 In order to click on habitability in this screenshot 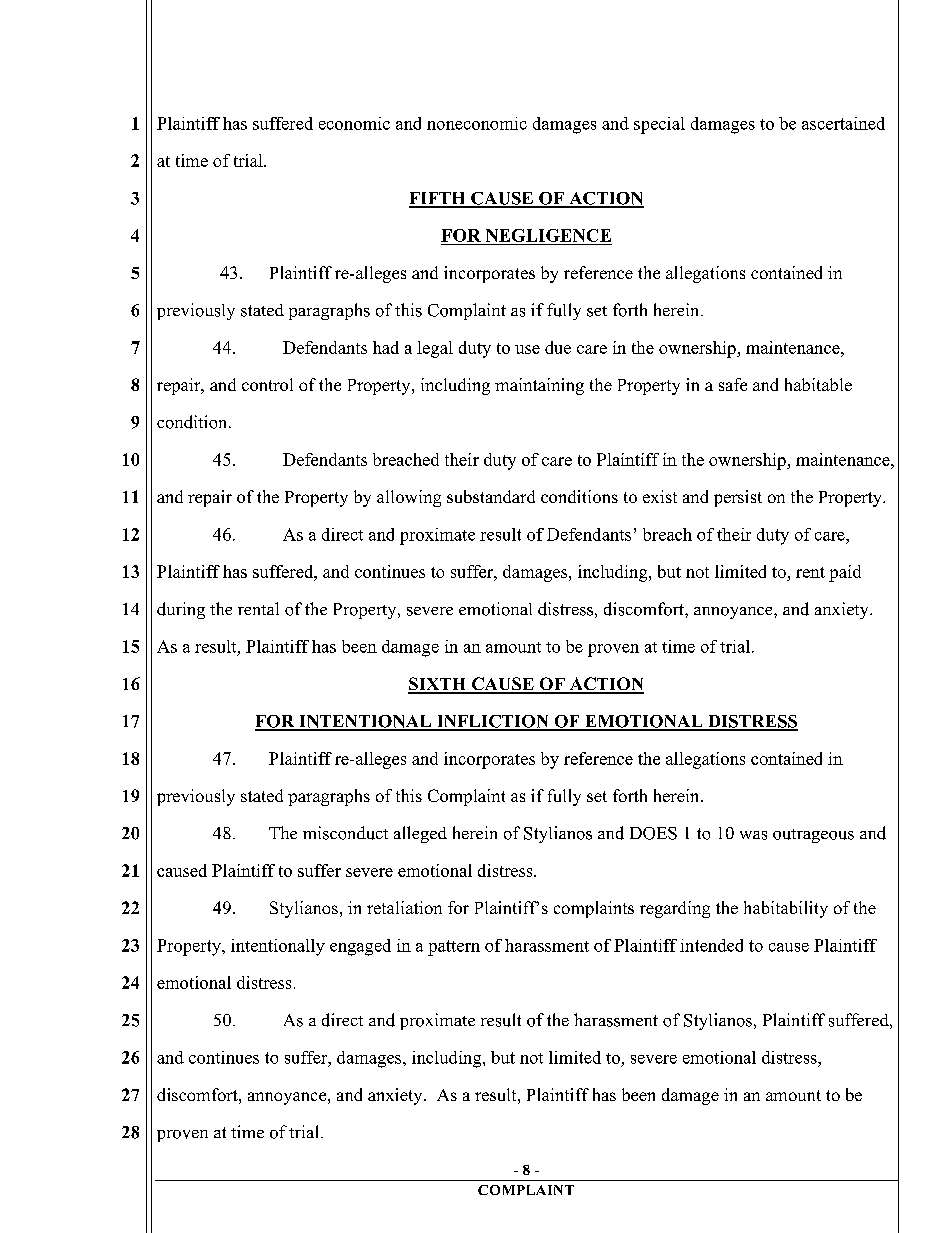, I will do `click(786, 909)`.
